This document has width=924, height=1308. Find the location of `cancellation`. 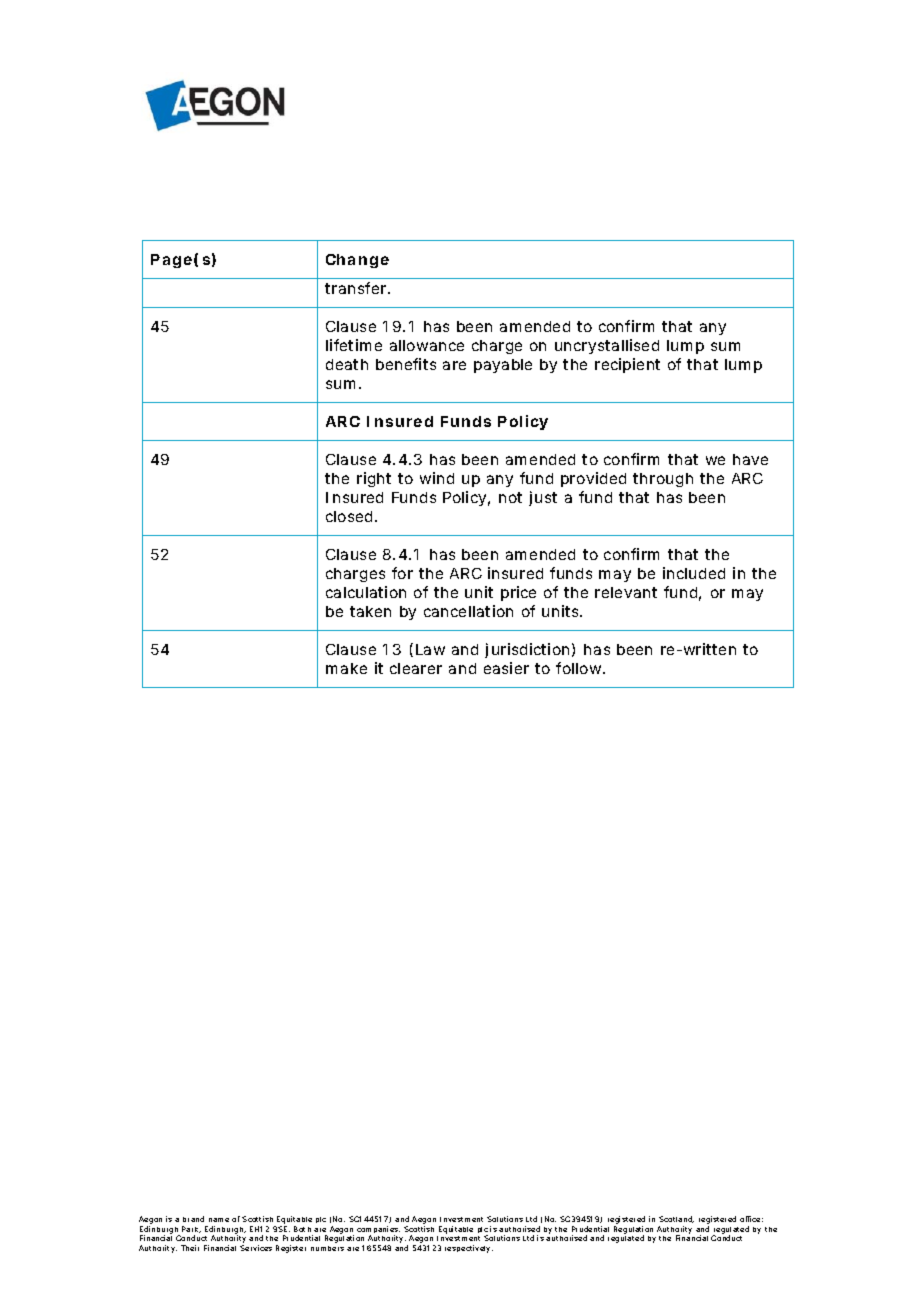

cancellation is located at coordinates (468, 611).
